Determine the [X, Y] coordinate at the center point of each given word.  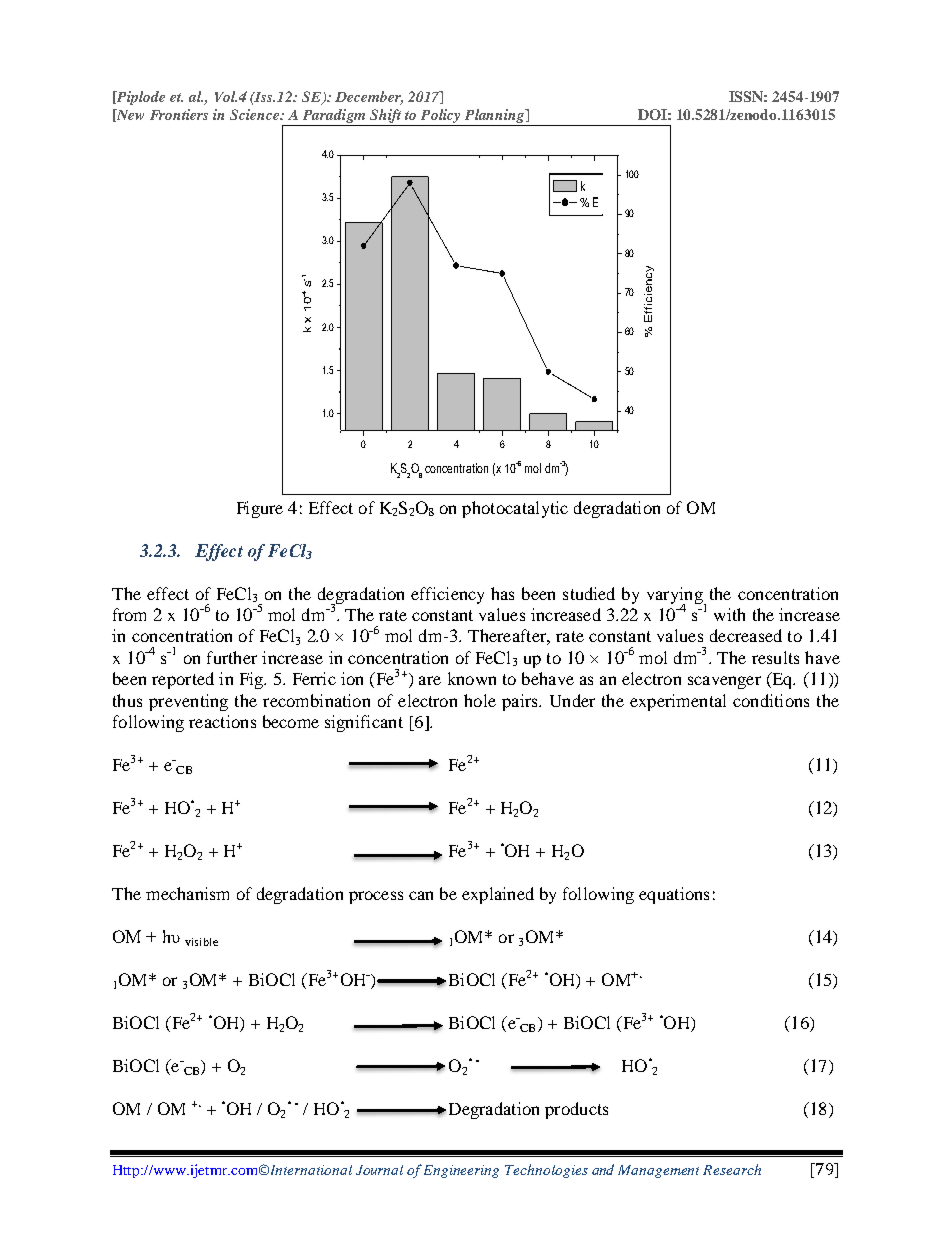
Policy [440, 116]
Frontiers [179, 114]
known [472, 678]
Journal [379, 1170]
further [232, 657]
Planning [496, 116]
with [729, 614]
